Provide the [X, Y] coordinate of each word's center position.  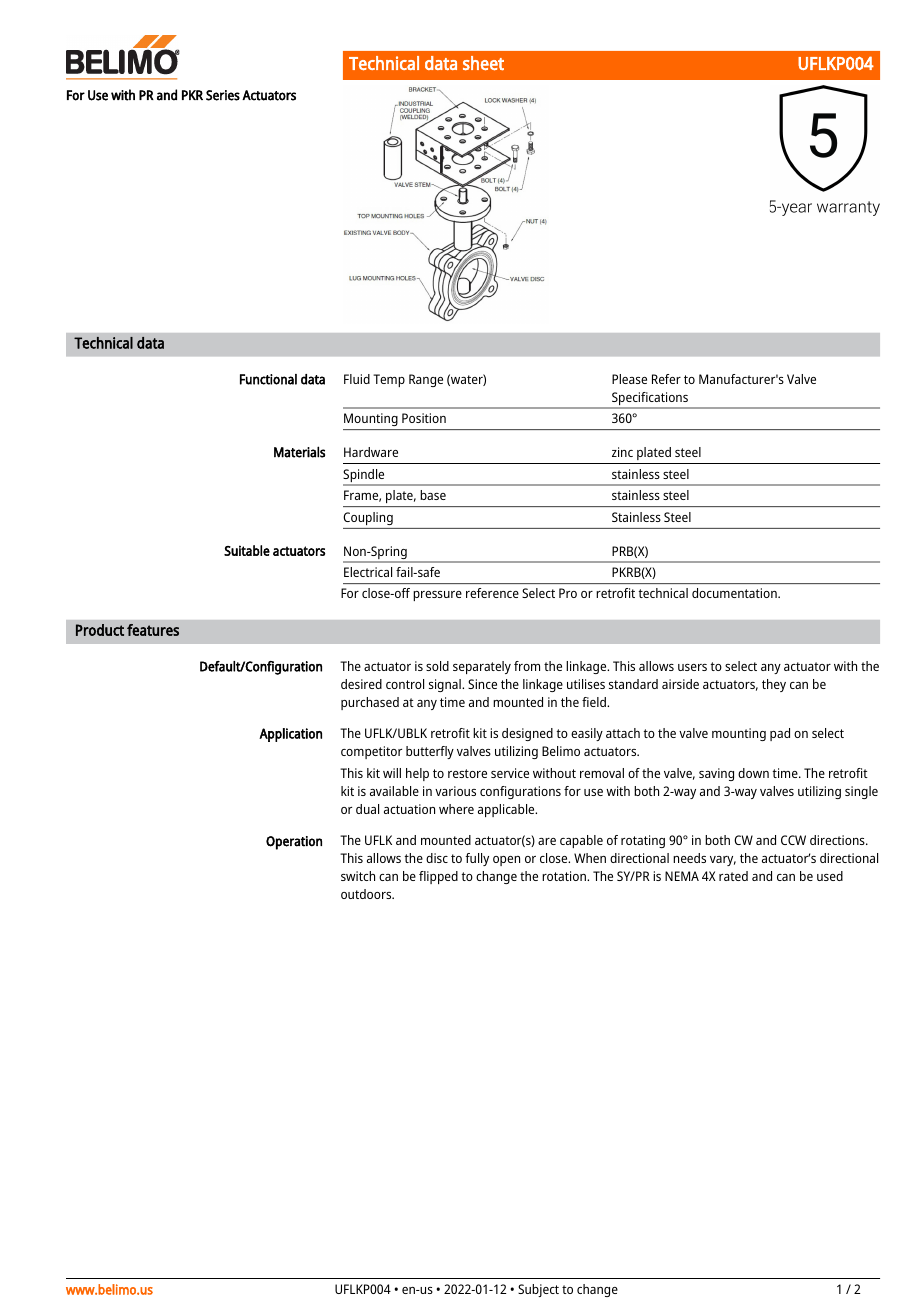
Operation [294, 843]
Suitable [247, 550]
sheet [483, 63]
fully [477, 859]
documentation [735, 593]
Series [223, 95]
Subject [538, 1290]
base [433, 495]
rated [733, 876]
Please [629, 379]
